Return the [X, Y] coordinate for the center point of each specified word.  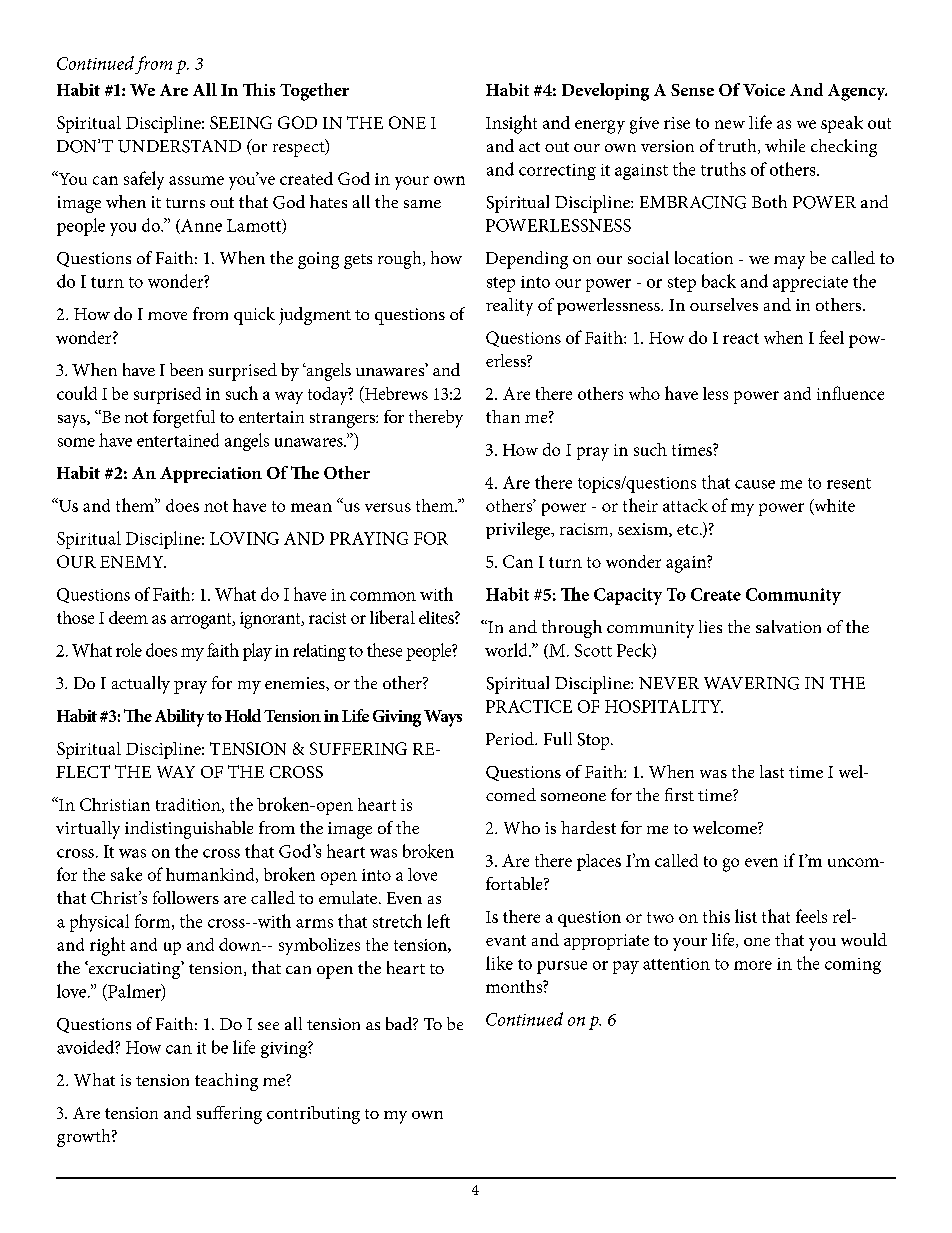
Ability [179, 718]
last [772, 771]
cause [755, 484]
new [730, 124]
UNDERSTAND [179, 146]
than [503, 416]
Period [511, 738]
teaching [226, 1082]
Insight [511, 124]
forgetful [184, 419]
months [515, 986]
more [753, 965]
